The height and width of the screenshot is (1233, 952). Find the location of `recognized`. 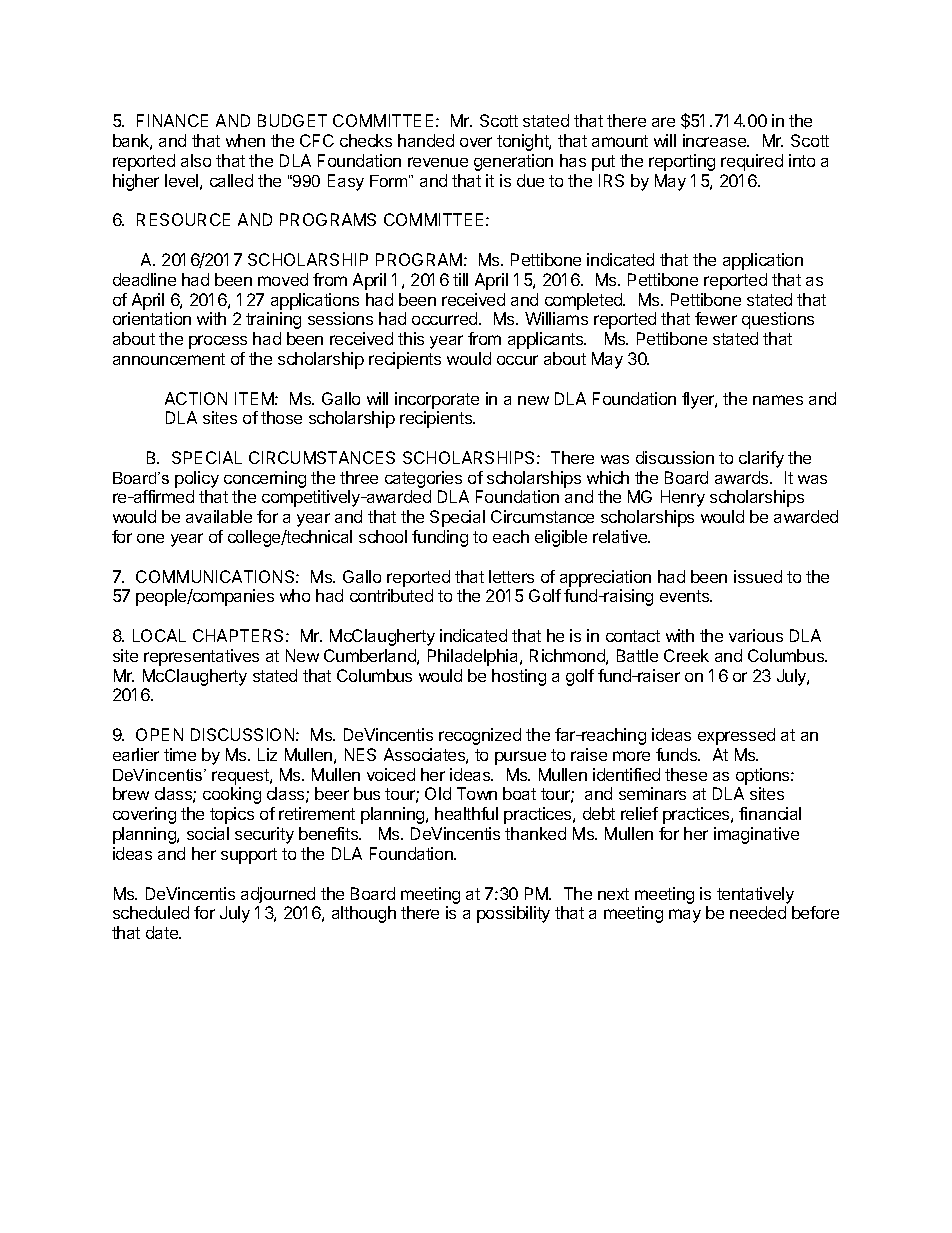

recognized is located at coordinates (480, 736).
